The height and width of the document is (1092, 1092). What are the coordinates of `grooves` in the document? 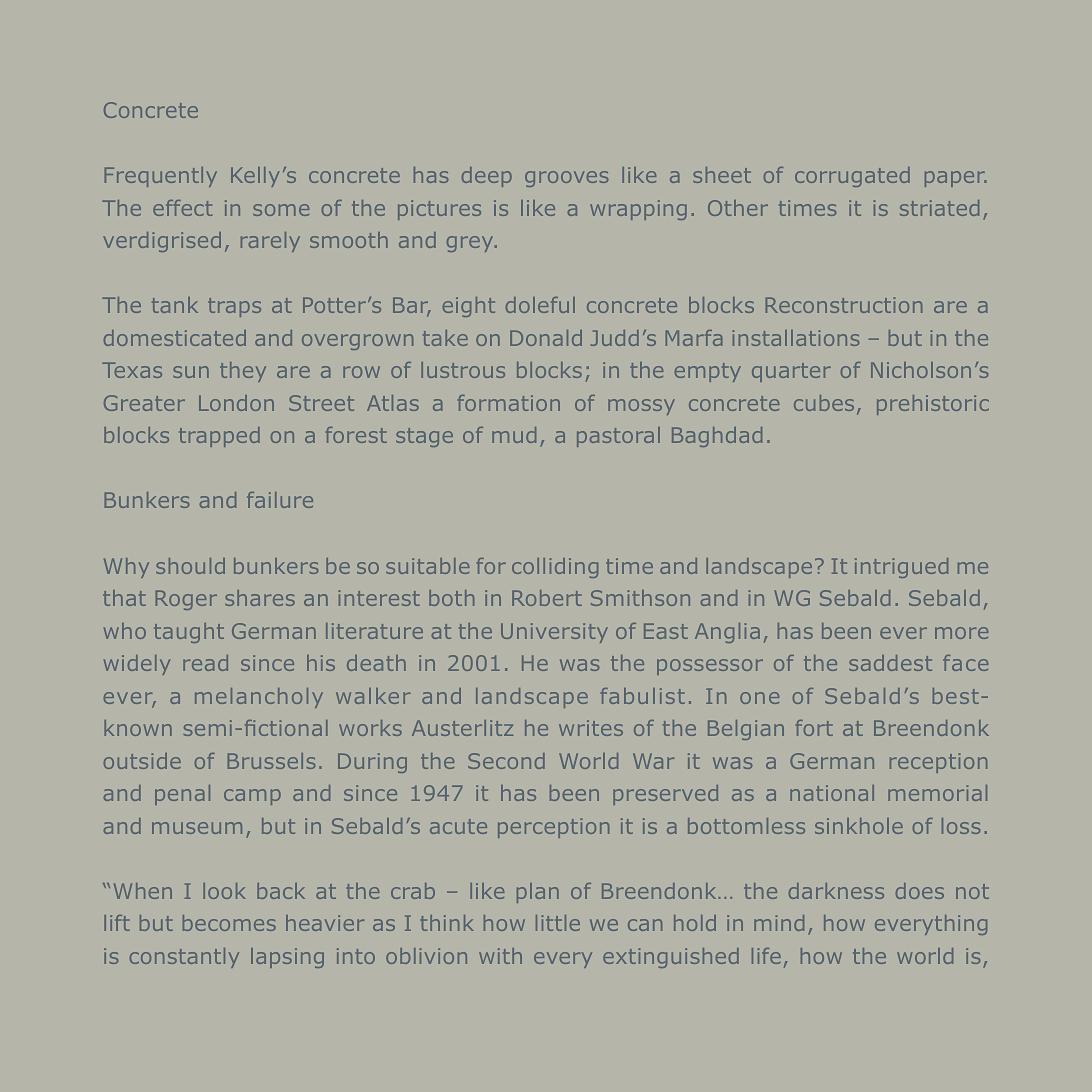 It's located at (566, 179).
